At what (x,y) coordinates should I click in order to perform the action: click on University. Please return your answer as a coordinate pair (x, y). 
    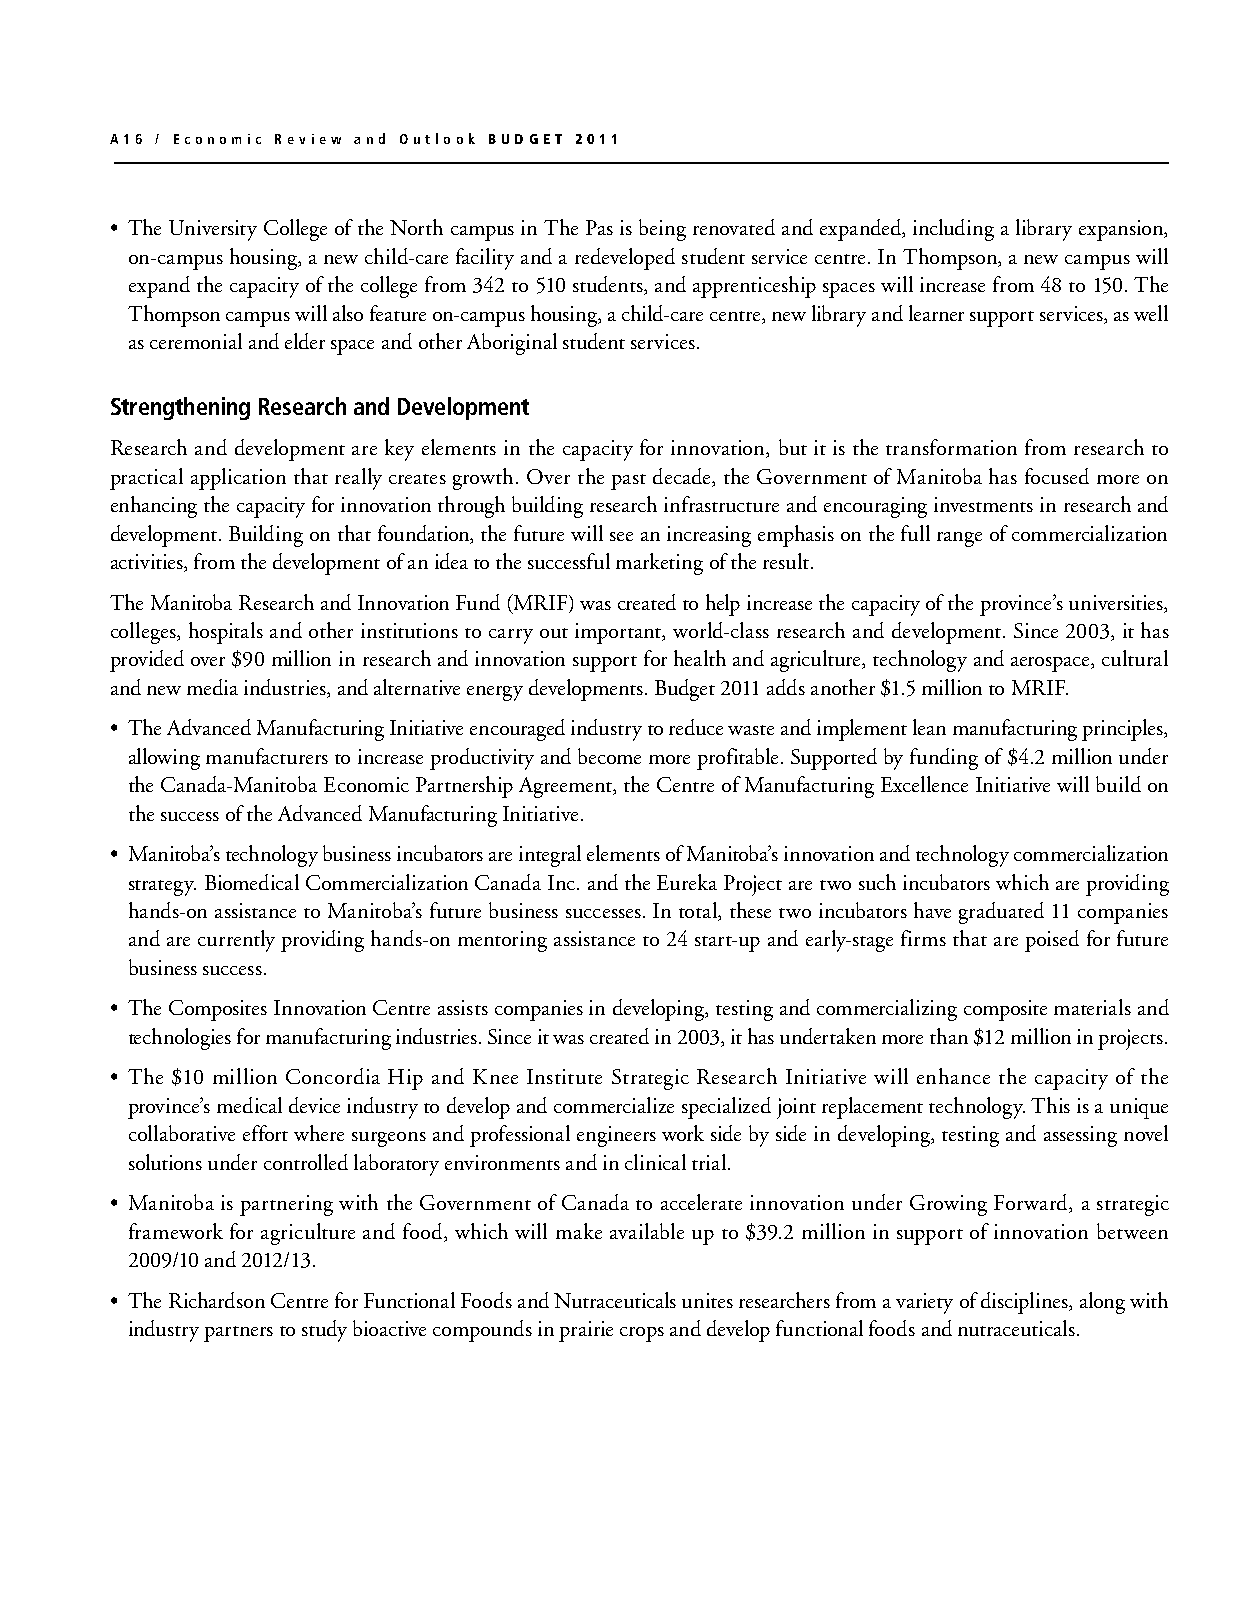
    Looking at the image, I should click on (213, 230).
